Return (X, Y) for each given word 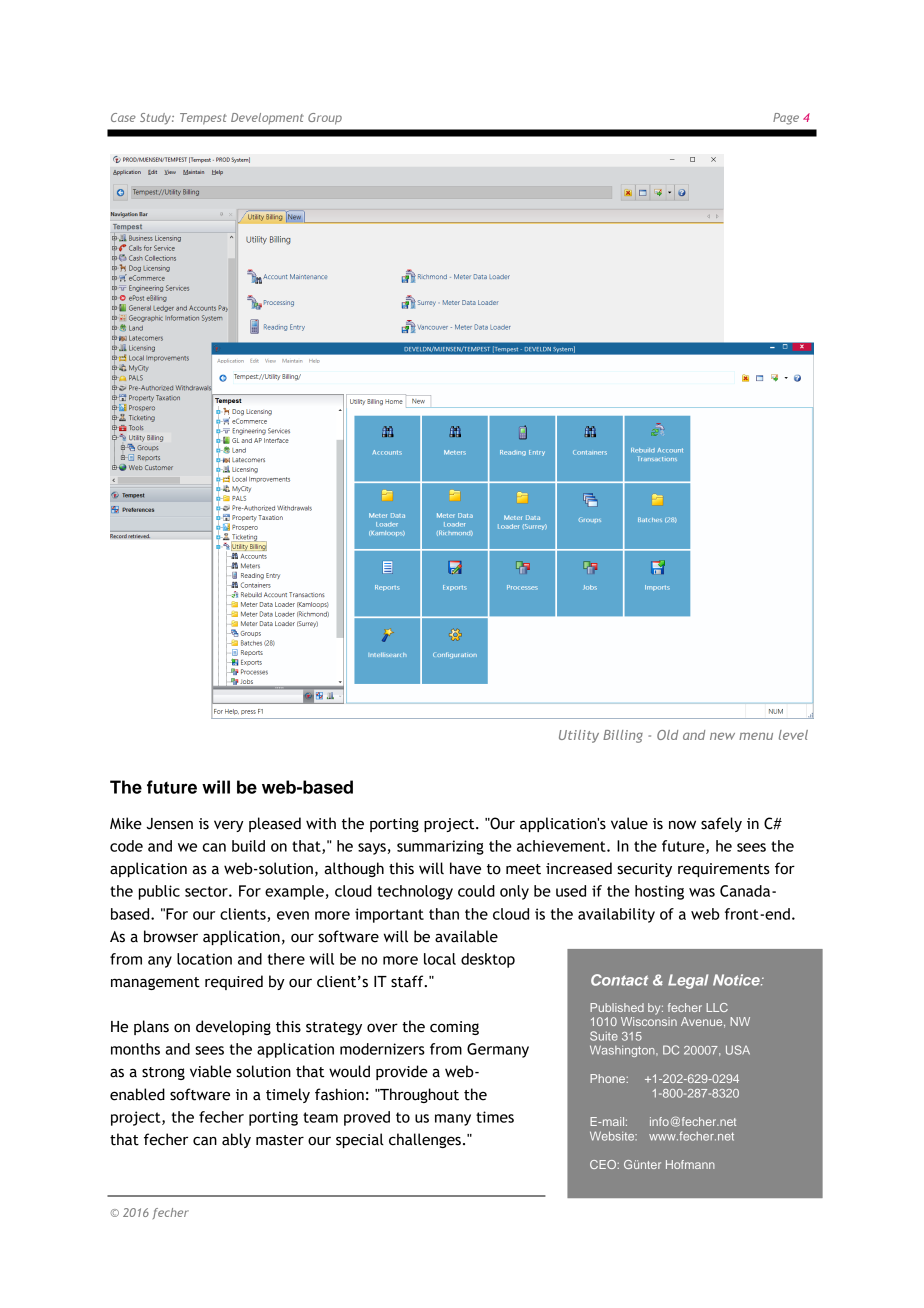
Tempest (203, 119)
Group (325, 119)
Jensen (169, 824)
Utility (579, 736)
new (722, 736)
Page (786, 119)
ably (236, 1140)
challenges (425, 1140)
